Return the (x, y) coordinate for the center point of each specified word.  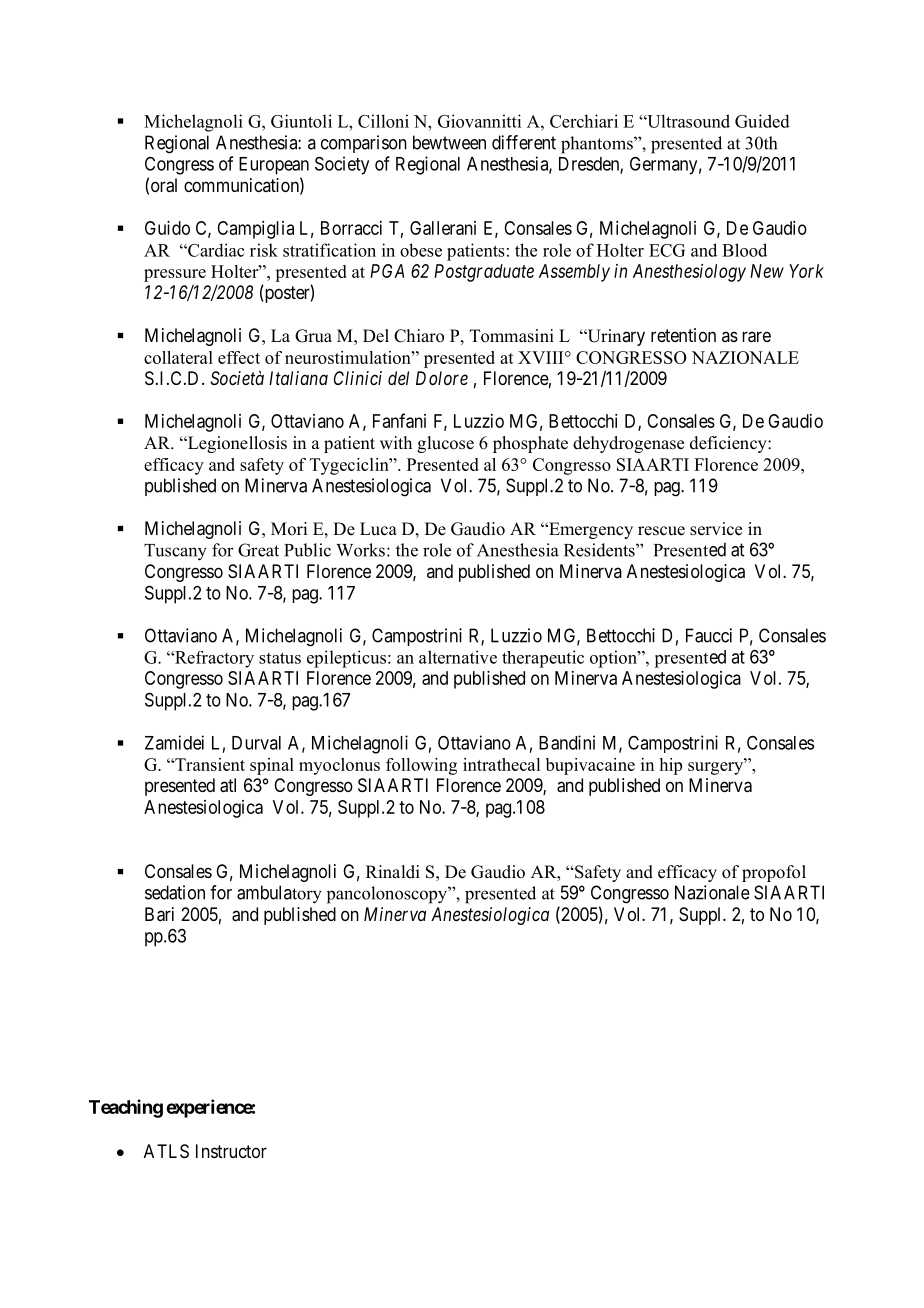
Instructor (231, 1151)
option (614, 659)
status (280, 658)
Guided (762, 121)
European (274, 166)
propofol (774, 873)
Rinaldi (393, 872)
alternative (458, 657)
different (524, 142)
